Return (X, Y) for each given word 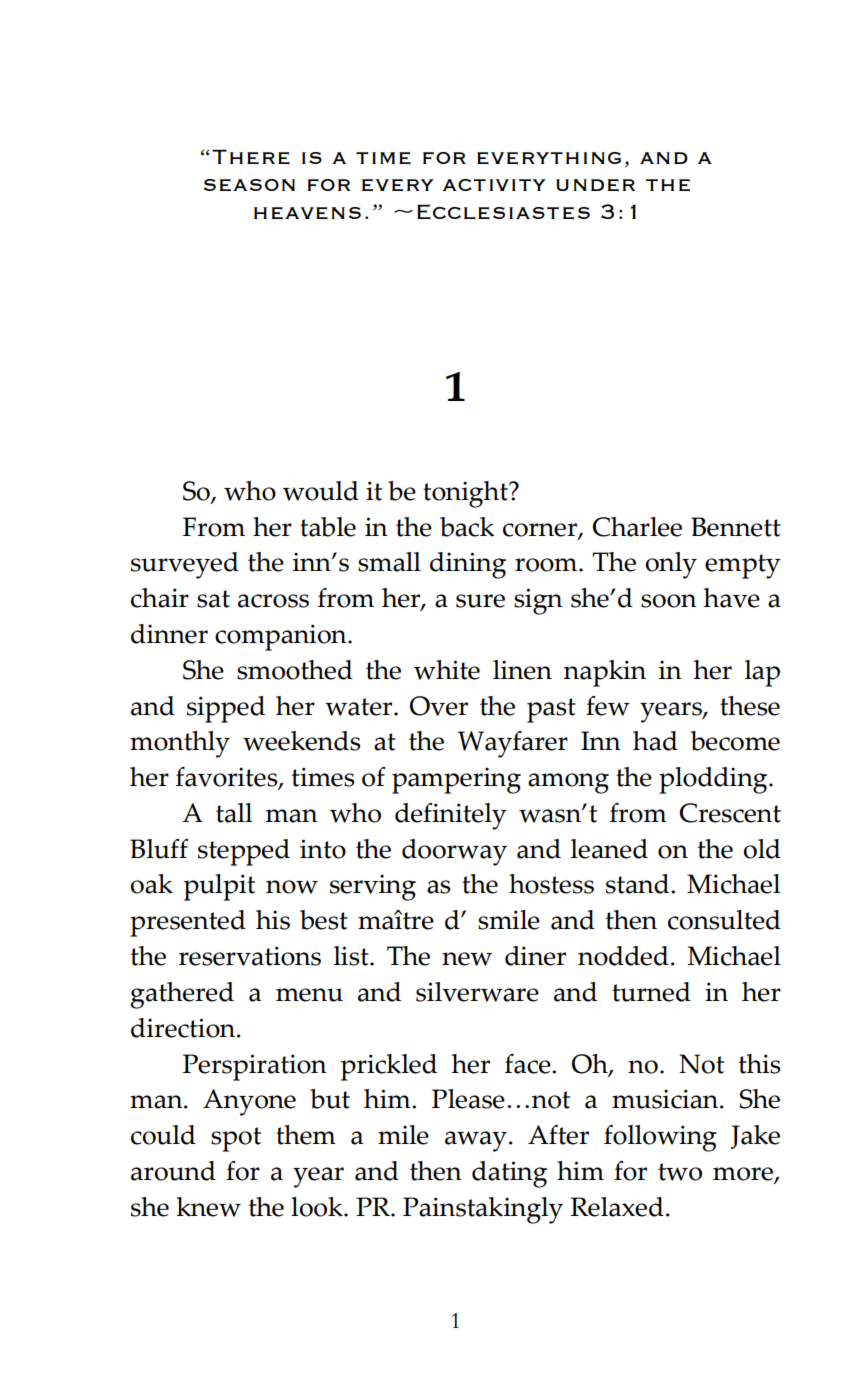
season (249, 185)
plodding (714, 780)
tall (234, 813)
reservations (250, 956)
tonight (466, 494)
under (595, 185)
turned (651, 992)
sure (480, 601)
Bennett (736, 527)
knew (208, 1207)
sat (213, 599)
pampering (456, 780)
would (321, 491)
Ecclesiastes (503, 211)
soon (669, 601)
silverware (477, 992)
